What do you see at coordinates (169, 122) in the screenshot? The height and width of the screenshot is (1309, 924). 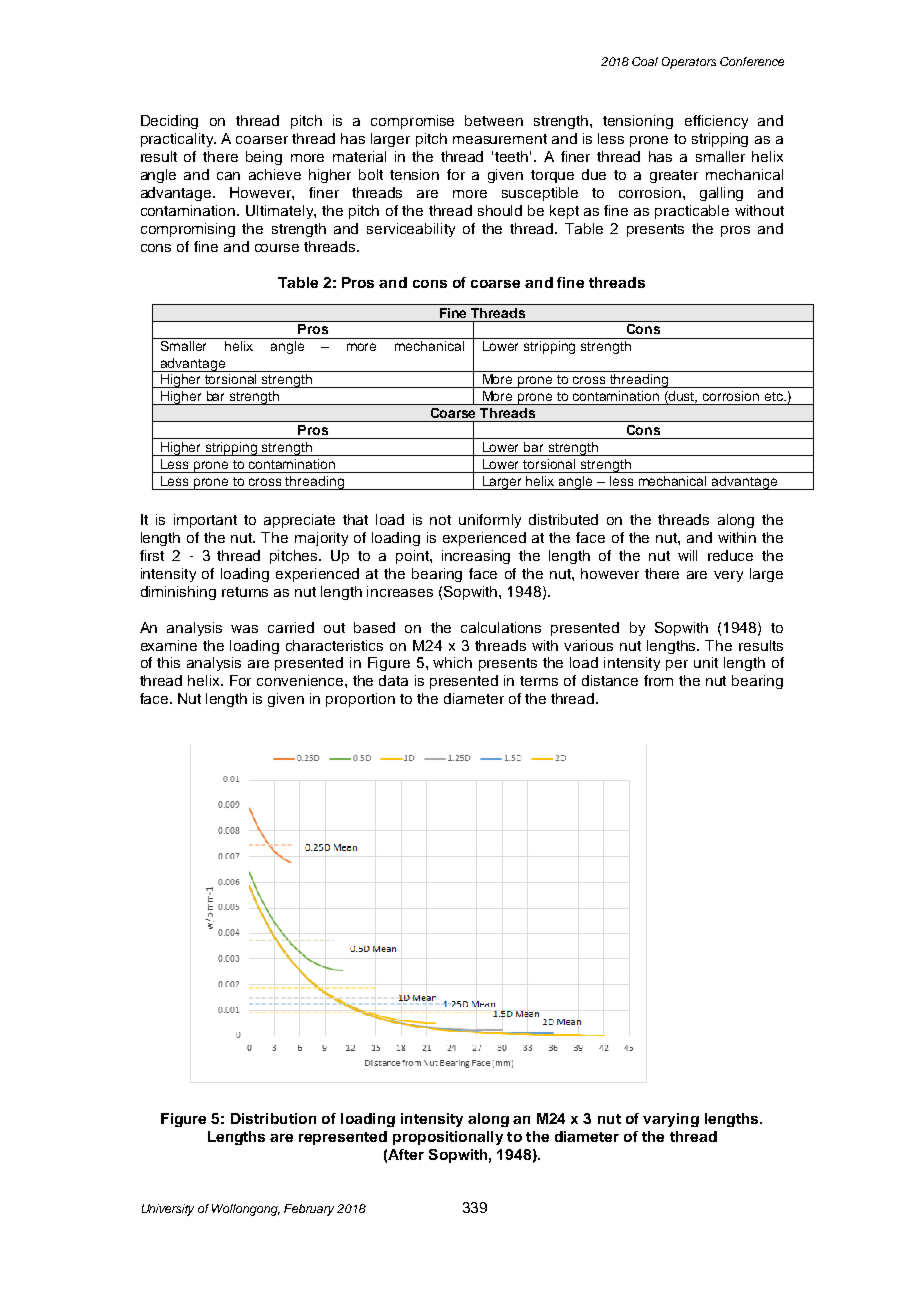 I see `Deciding` at bounding box center [169, 122].
